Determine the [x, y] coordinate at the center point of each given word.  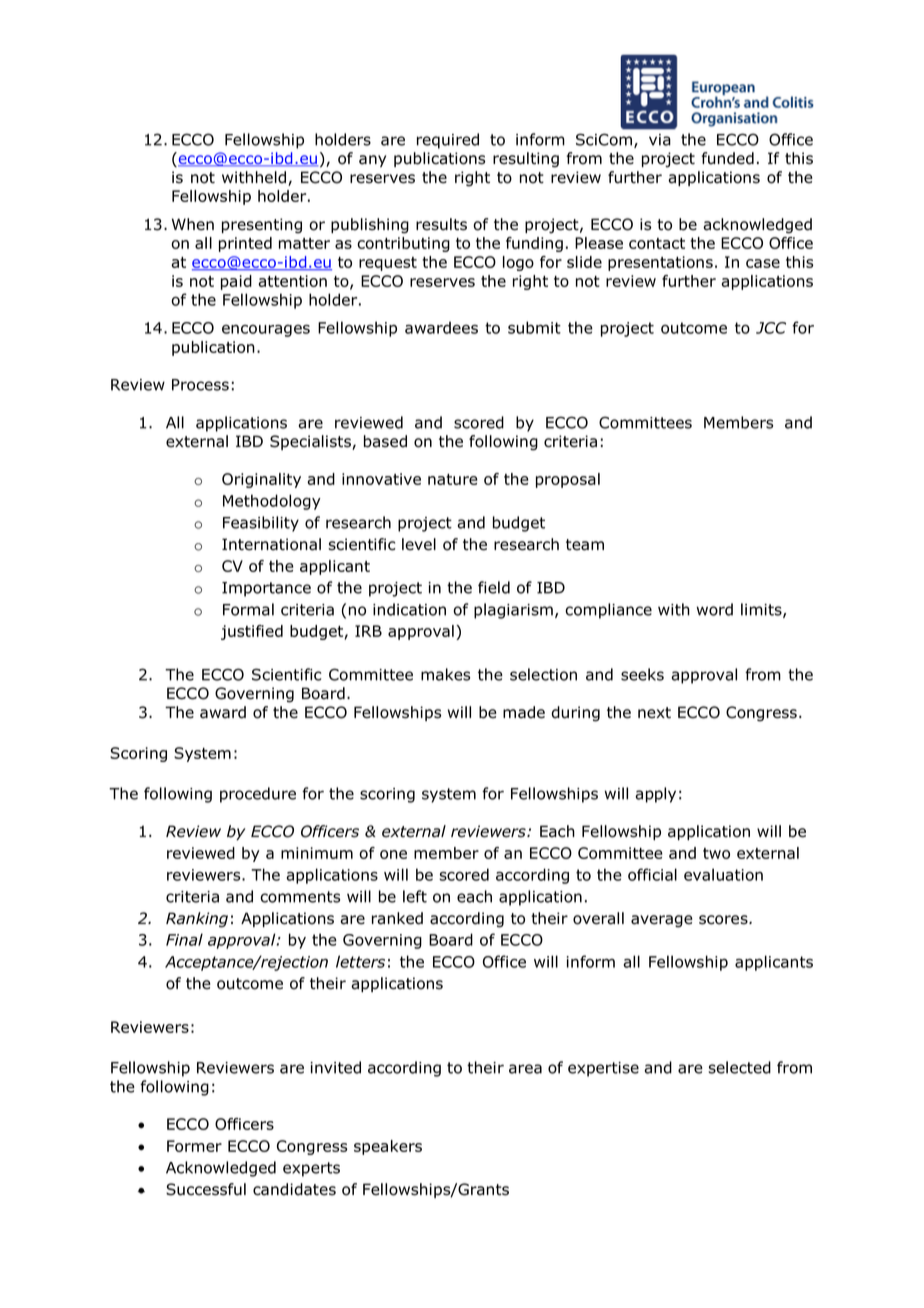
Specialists [311, 442]
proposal [568, 480]
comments [300, 897]
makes [445, 674]
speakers [388, 1147]
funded [727, 158]
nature [453, 479]
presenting [262, 226]
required [448, 141]
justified [252, 632]
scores [724, 920]
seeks [642, 674]
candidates [294, 1189]
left [415, 896]
